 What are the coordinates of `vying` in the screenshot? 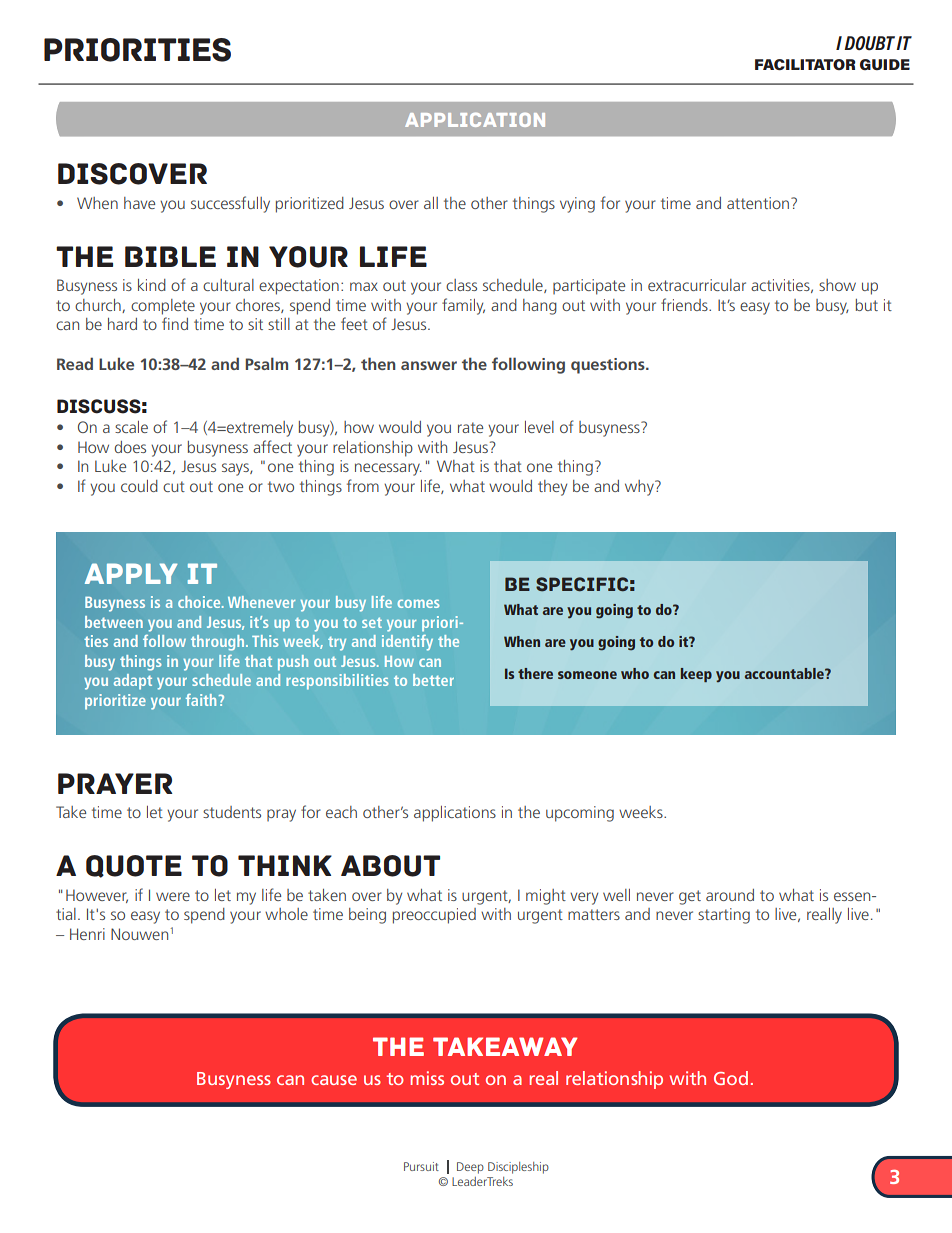 It's located at (577, 205).
